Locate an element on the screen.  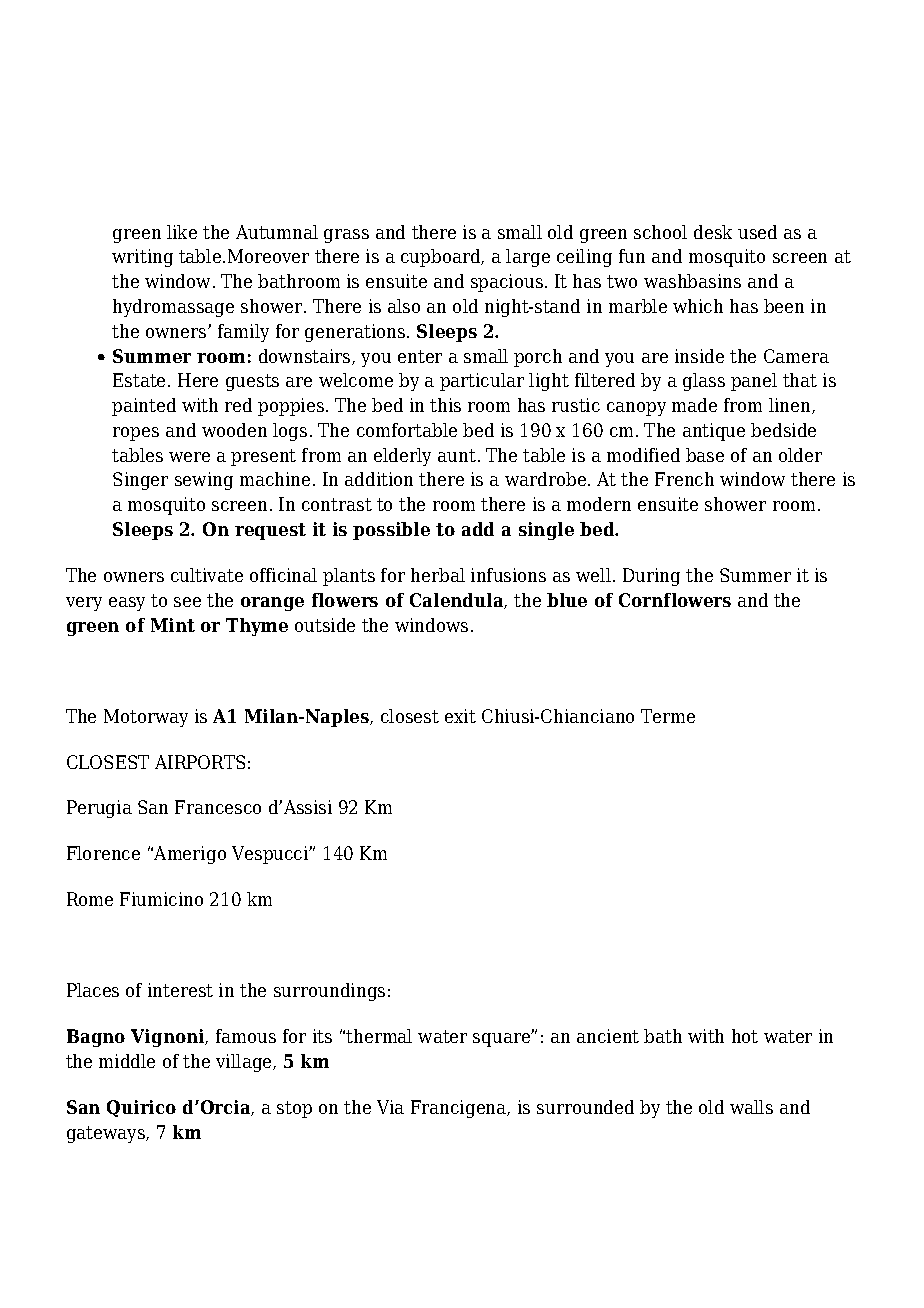
Motorway is located at coordinates (146, 718).
